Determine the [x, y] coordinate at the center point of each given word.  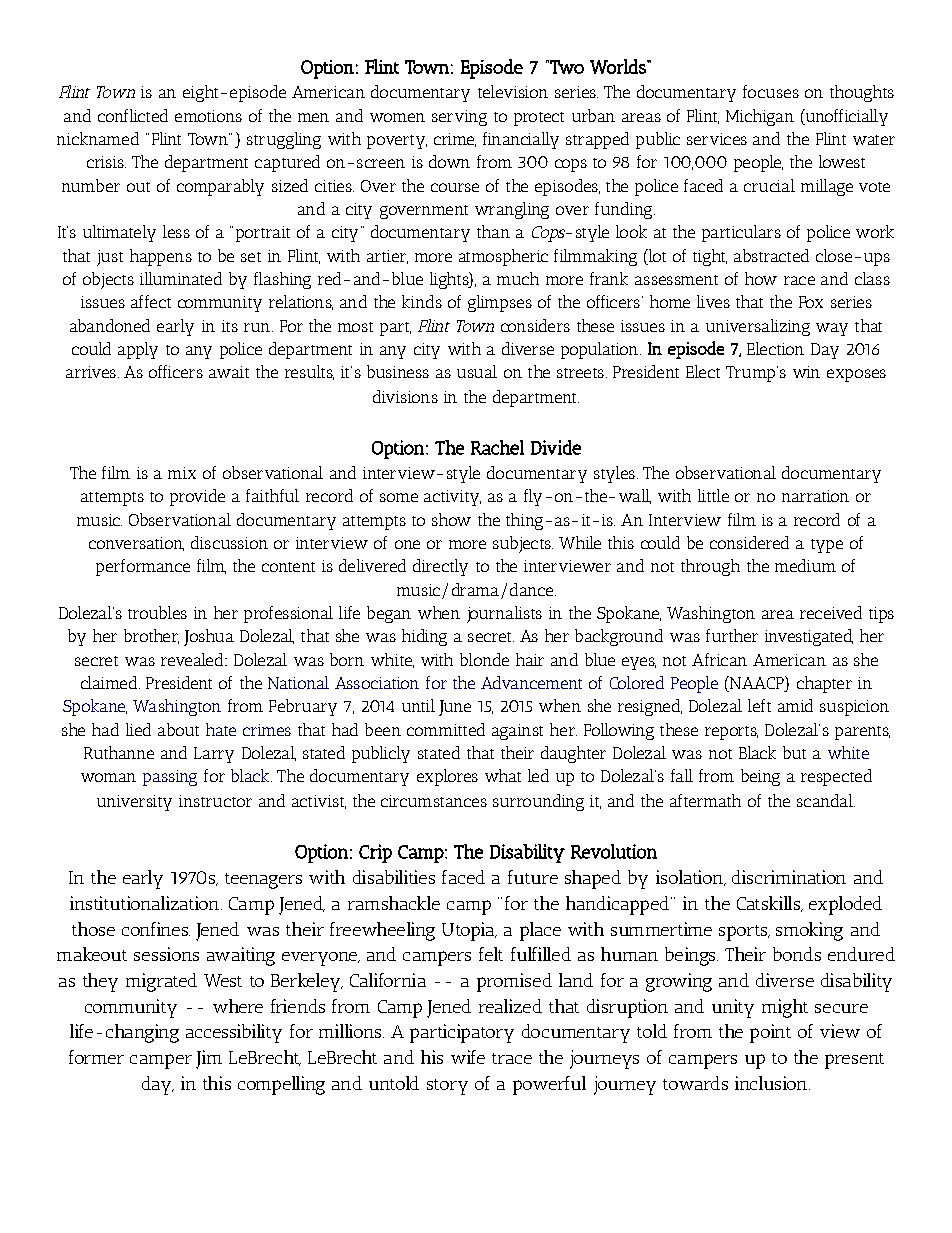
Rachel [497, 447]
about [178, 729]
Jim [209, 1059]
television [513, 91]
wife [468, 1057]
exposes [856, 375]
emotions [208, 116]
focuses [771, 91]
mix [182, 473]
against [517, 732]
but [794, 752]
